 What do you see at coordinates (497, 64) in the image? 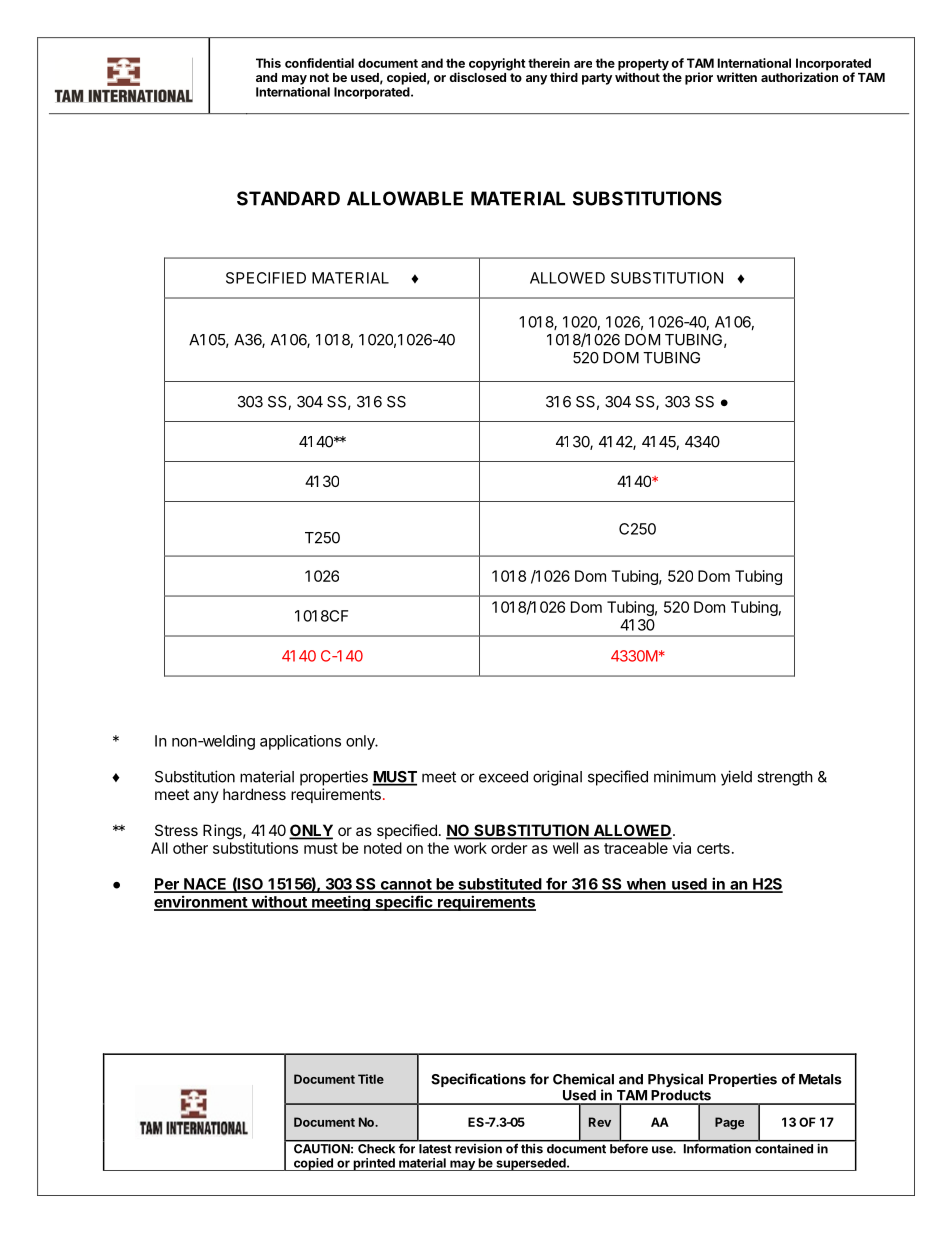
I see `copyright` at bounding box center [497, 64].
